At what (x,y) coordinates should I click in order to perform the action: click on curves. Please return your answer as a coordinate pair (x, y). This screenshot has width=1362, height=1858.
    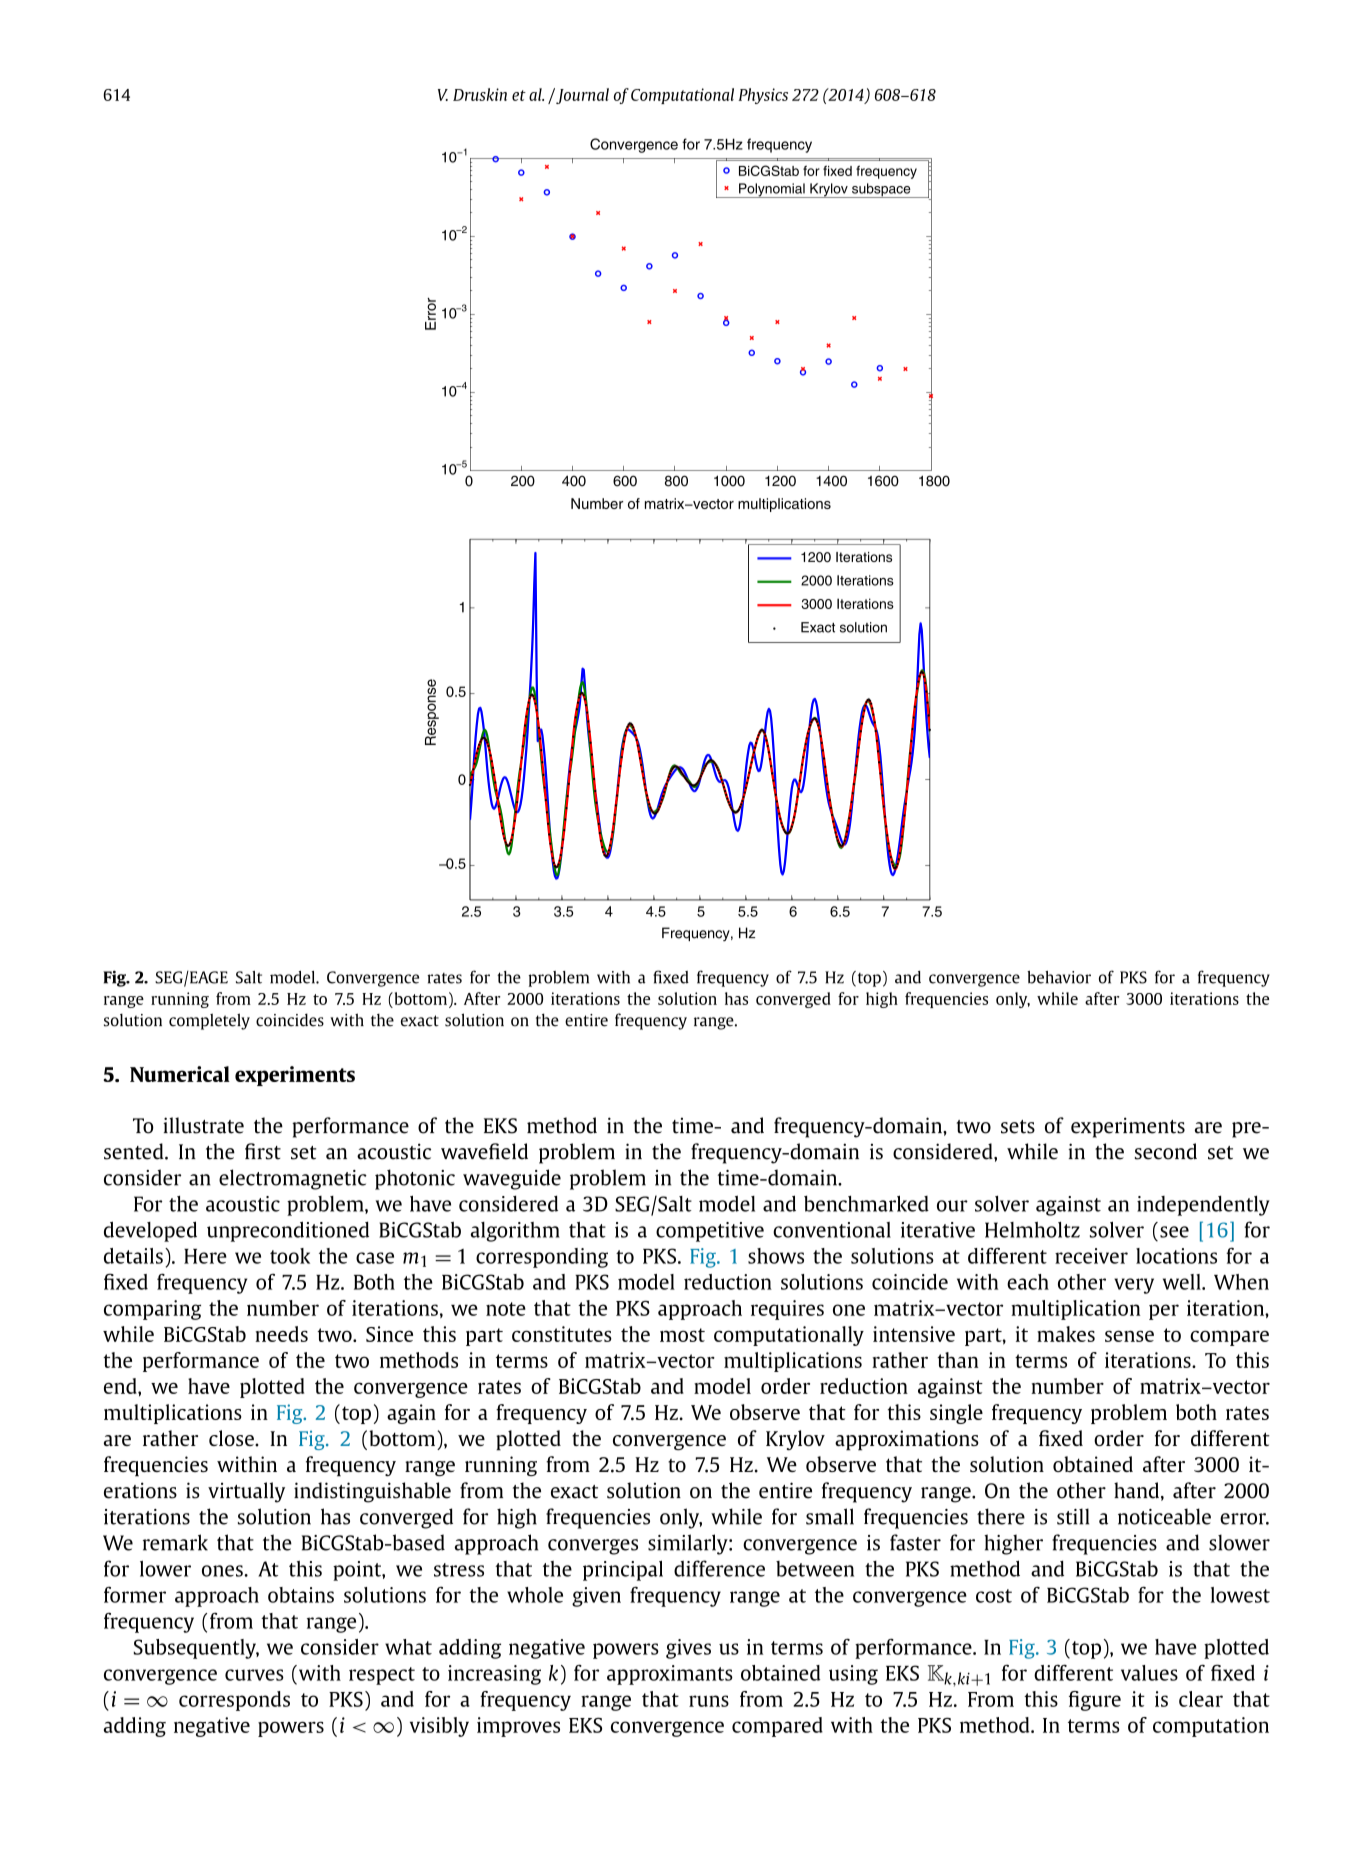
    Looking at the image, I should click on (254, 1675).
